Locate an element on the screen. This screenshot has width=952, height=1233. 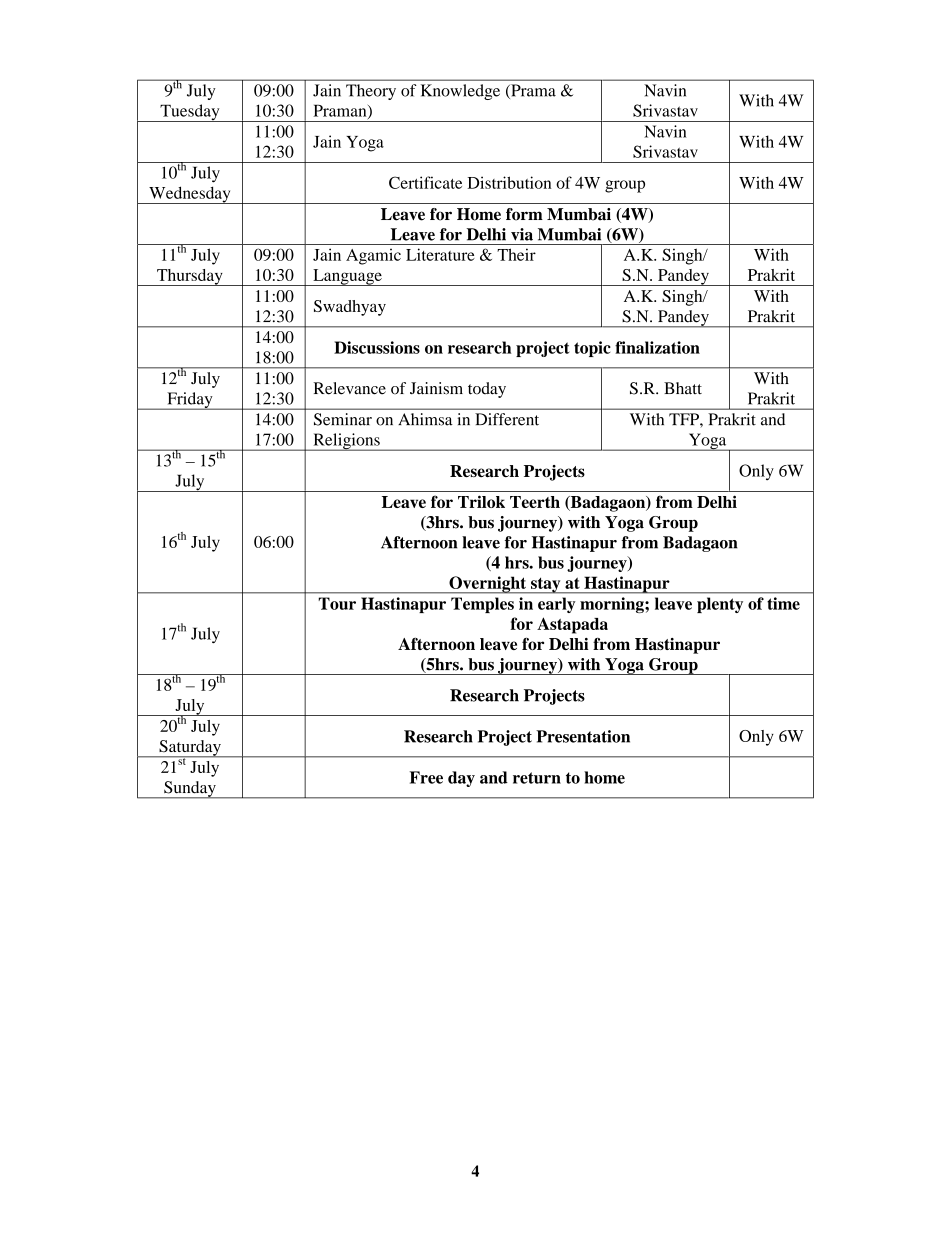
Tuesday is located at coordinates (190, 113).
